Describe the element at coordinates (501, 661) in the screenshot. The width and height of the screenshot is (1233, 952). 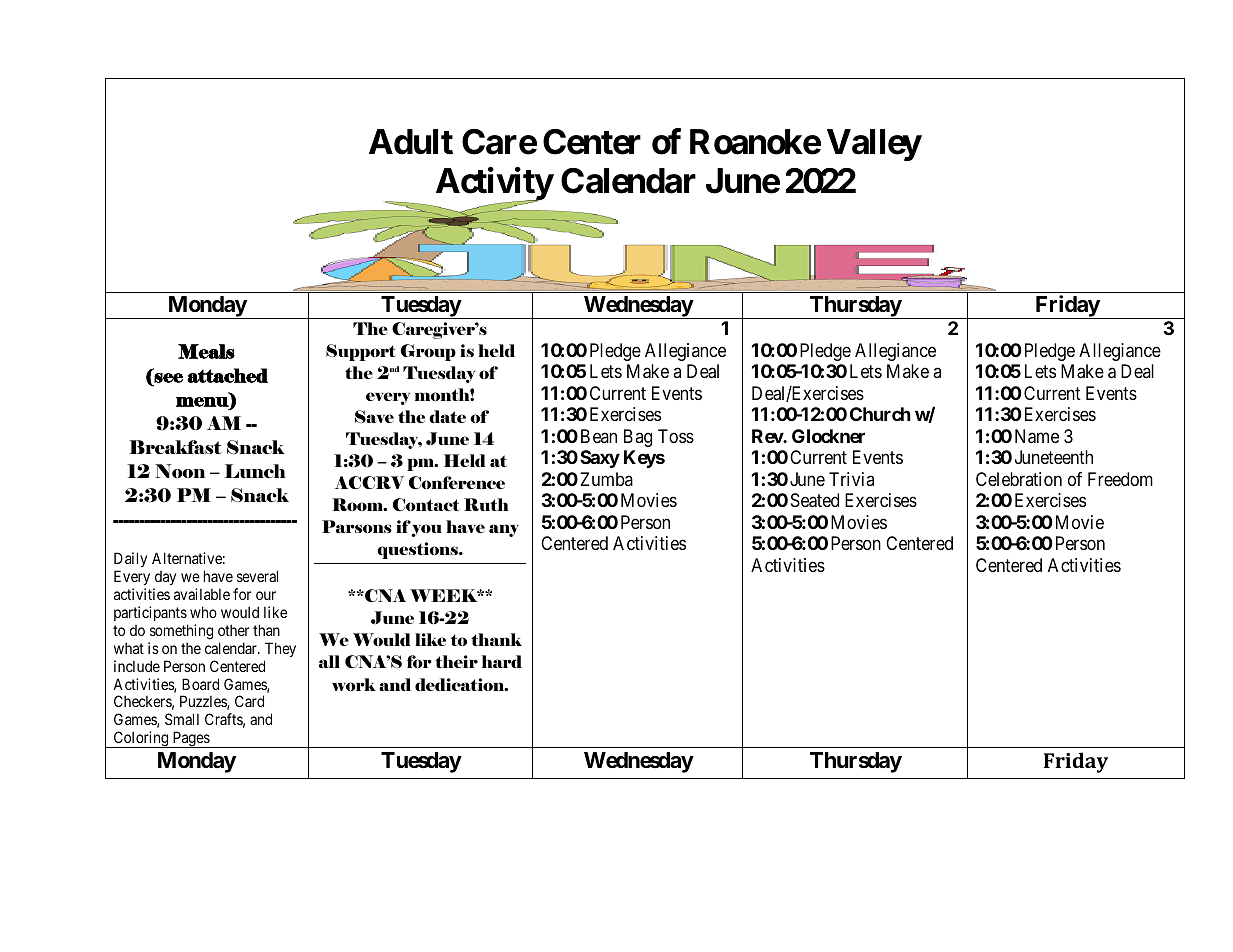
I see `hard` at that location.
